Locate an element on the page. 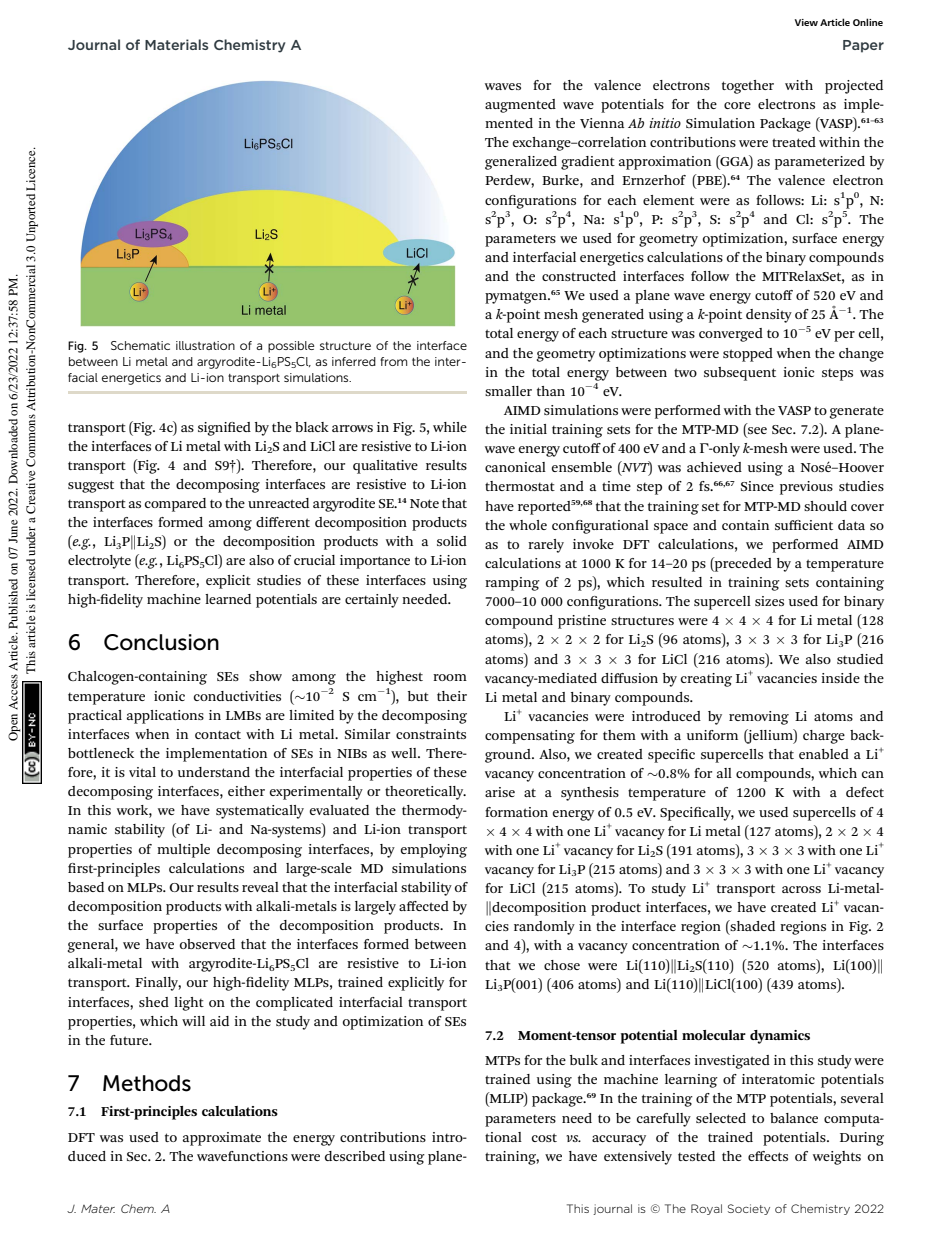 This document has width=952, height=1247. smaller is located at coordinates (508, 391).
